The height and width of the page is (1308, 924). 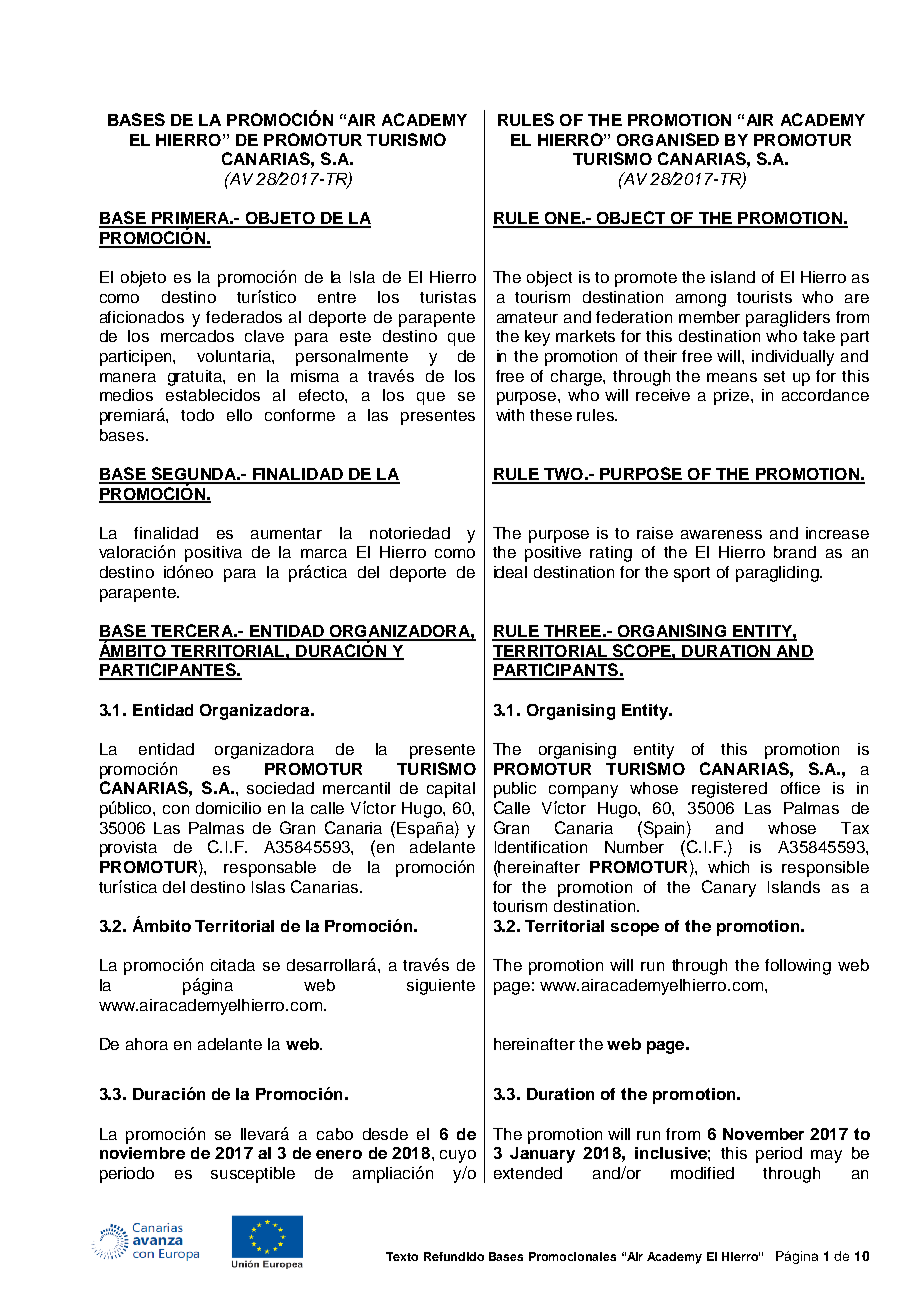 I want to click on office, so click(x=800, y=788).
